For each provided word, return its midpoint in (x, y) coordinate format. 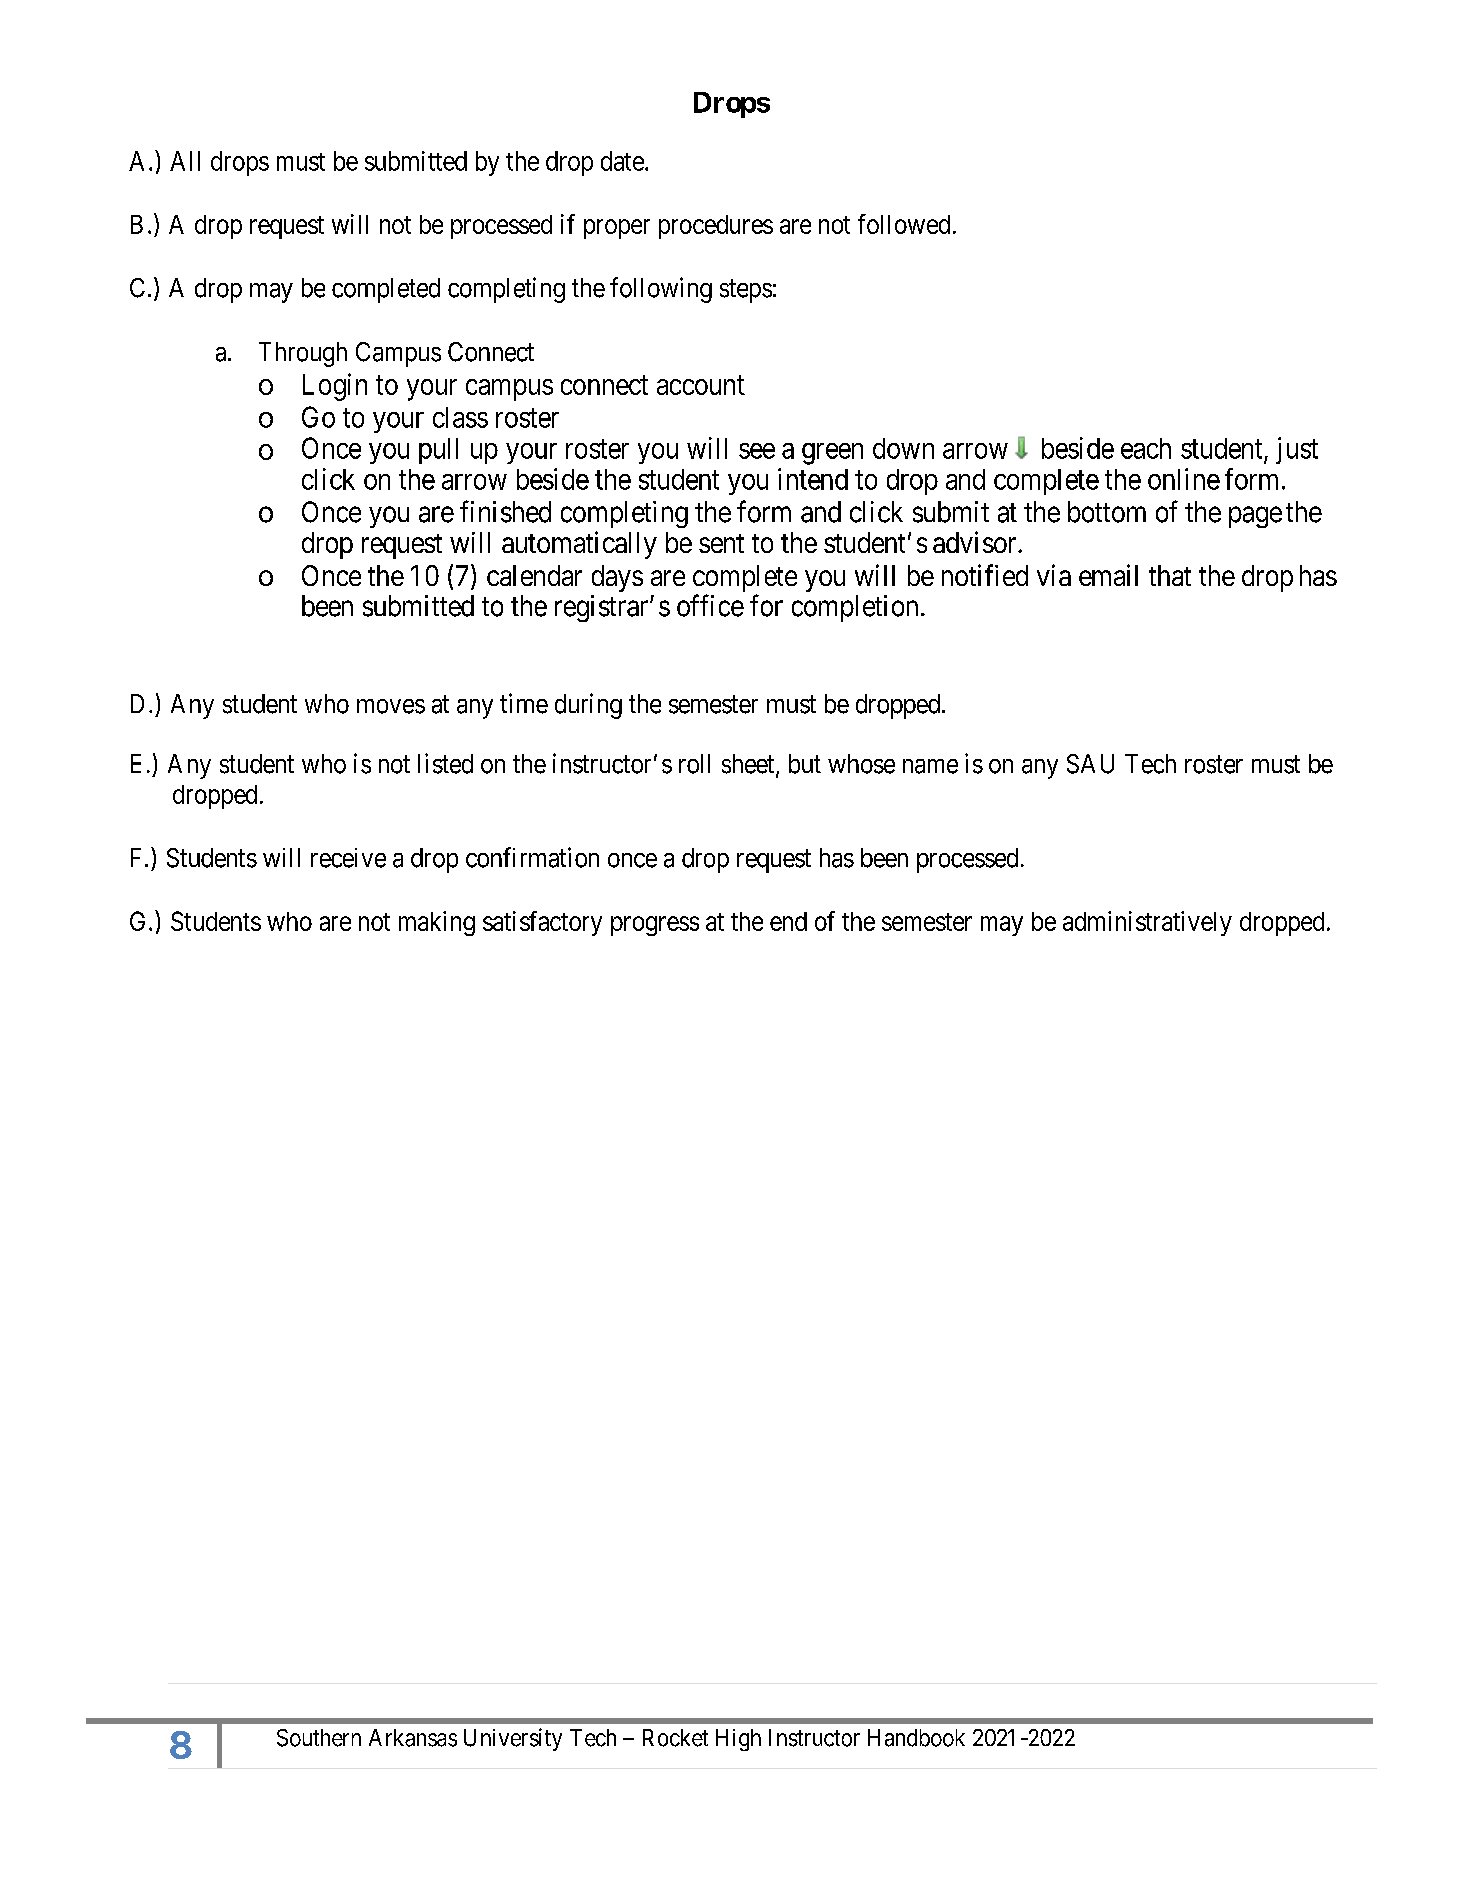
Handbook (916, 1738)
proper (617, 229)
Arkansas (413, 1738)
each (1146, 448)
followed (904, 224)
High (738, 1740)
